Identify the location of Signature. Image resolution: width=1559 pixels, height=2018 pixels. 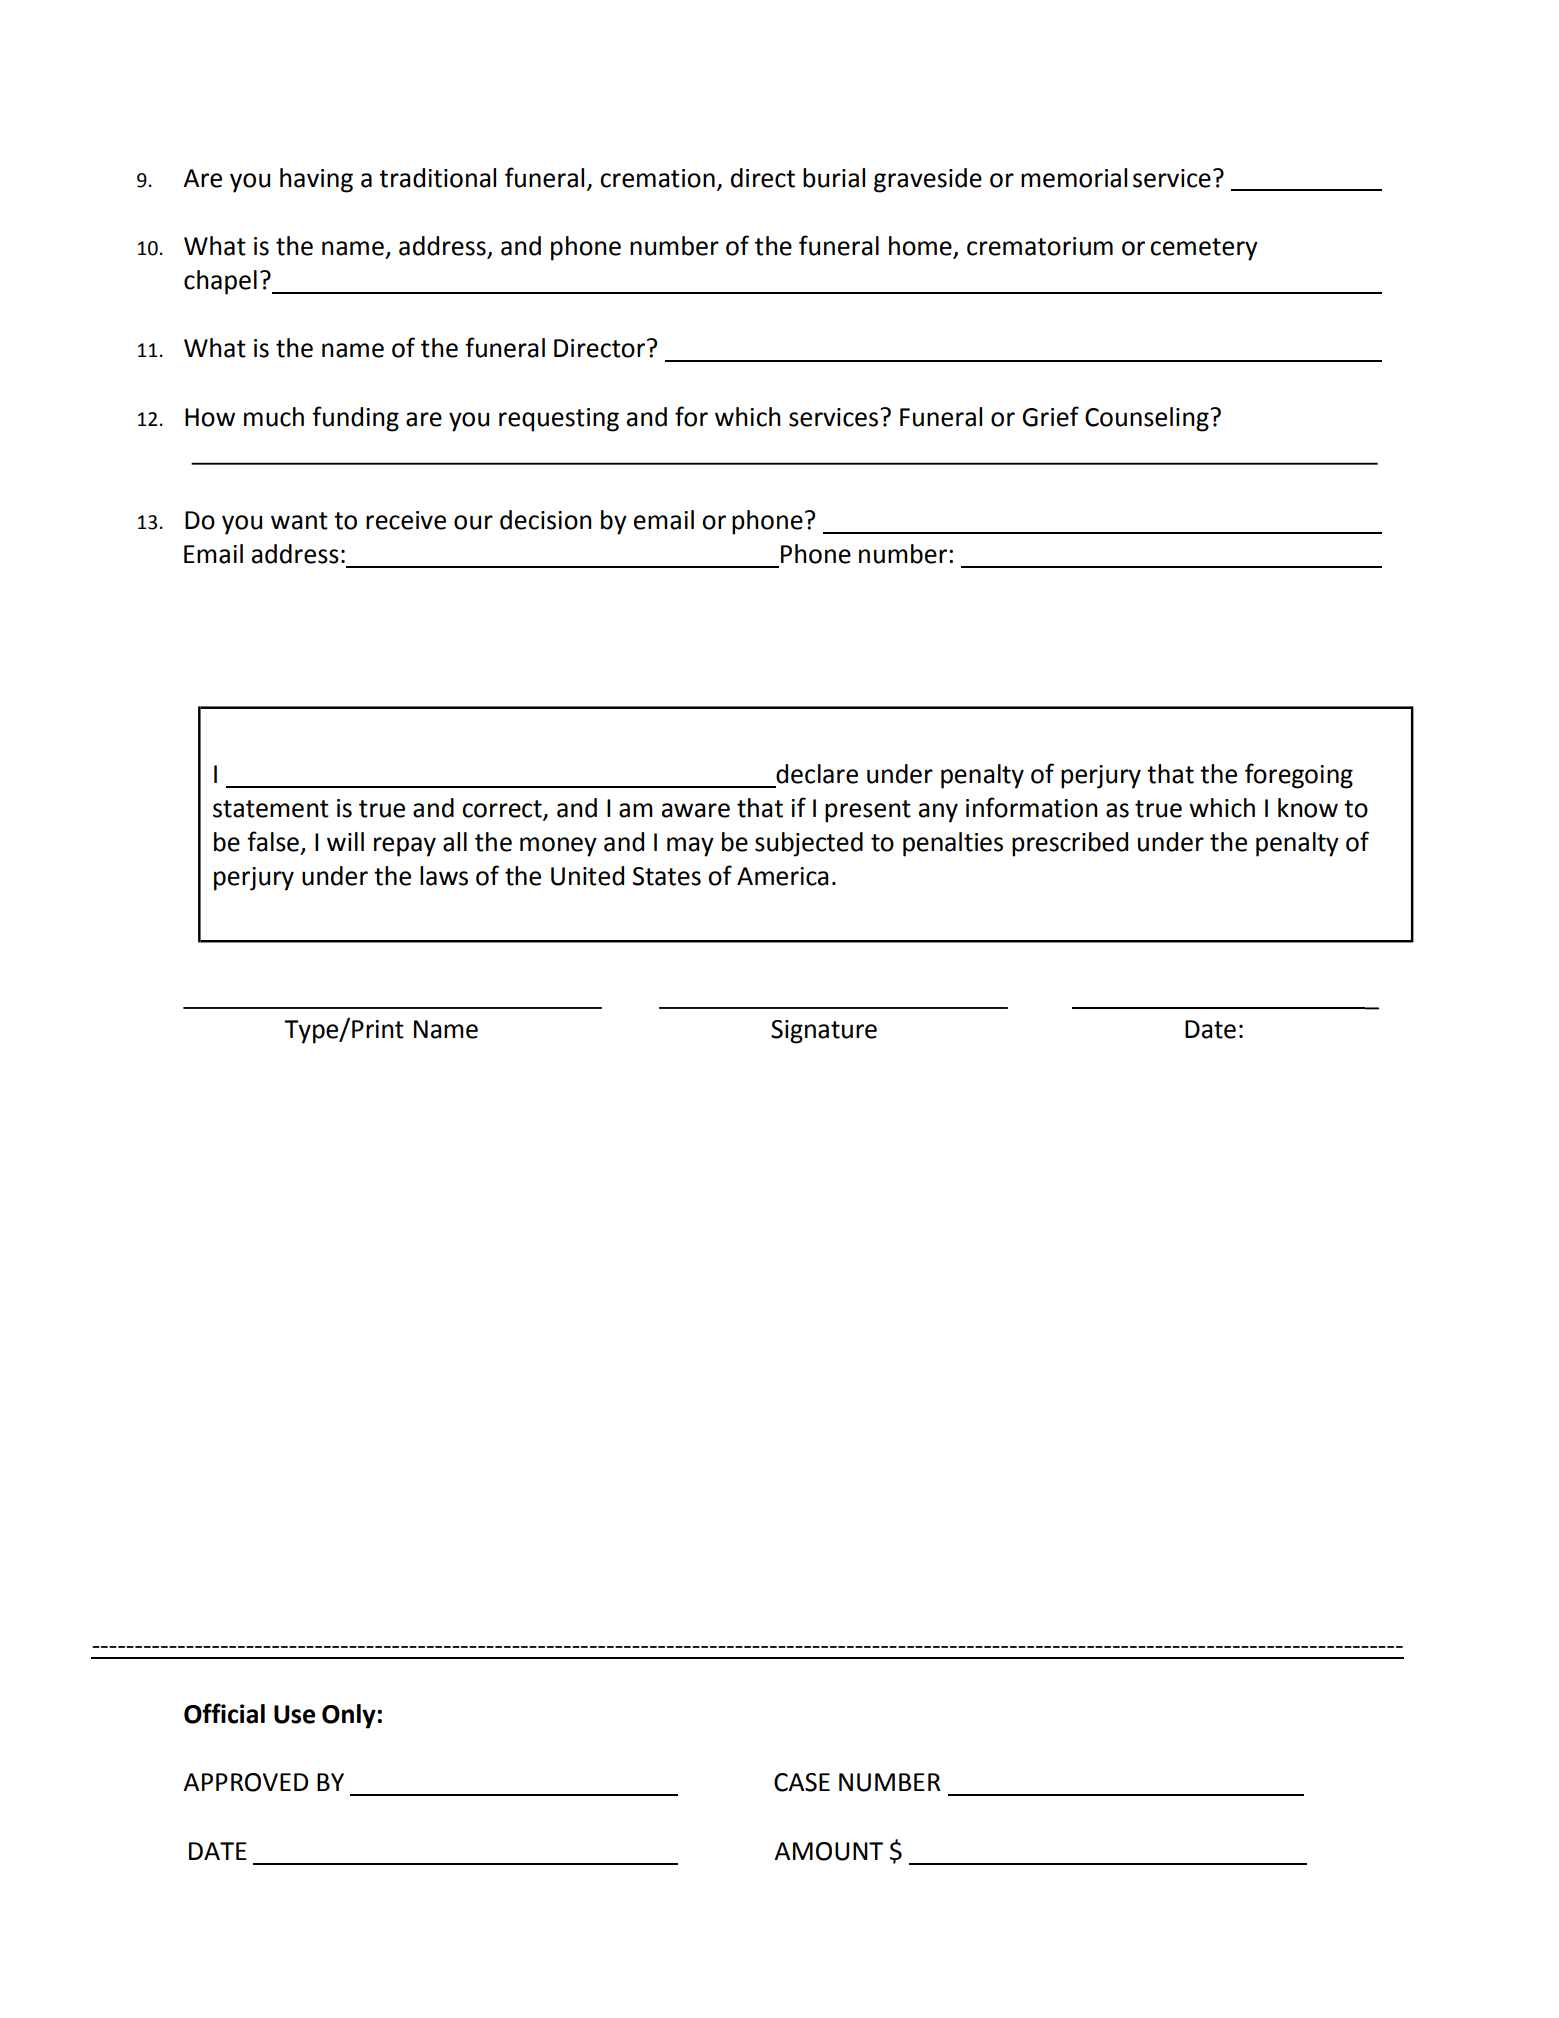
(824, 1032).
